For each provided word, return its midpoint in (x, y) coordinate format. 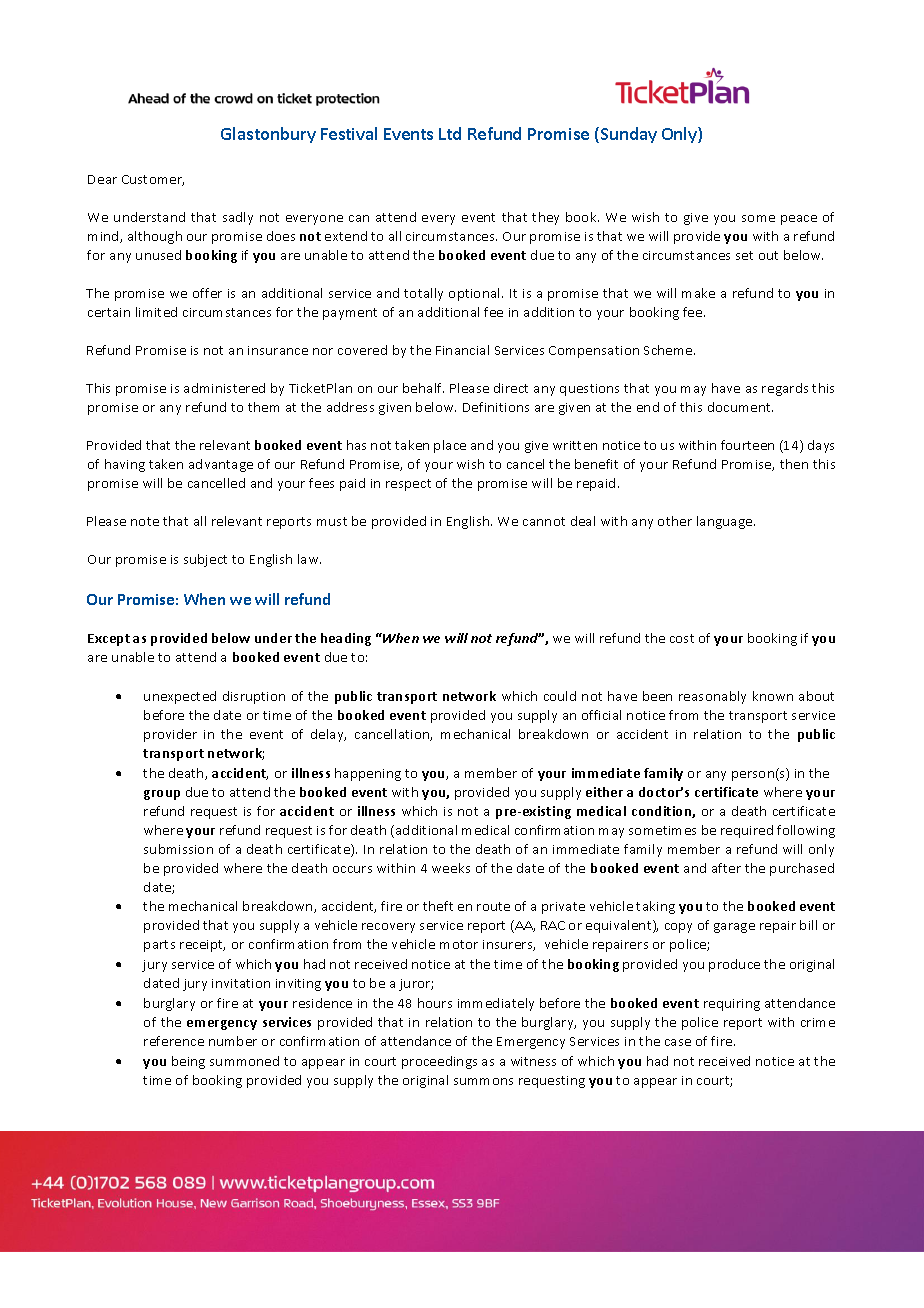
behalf (423, 388)
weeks (451, 868)
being (188, 1062)
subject (205, 560)
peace (799, 220)
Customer (153, 180)
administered (224, 388)
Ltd (450, 133)
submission (178, 849)
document (740, 407)
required (747, 831)
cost (682, 638)
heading (346, 639)
